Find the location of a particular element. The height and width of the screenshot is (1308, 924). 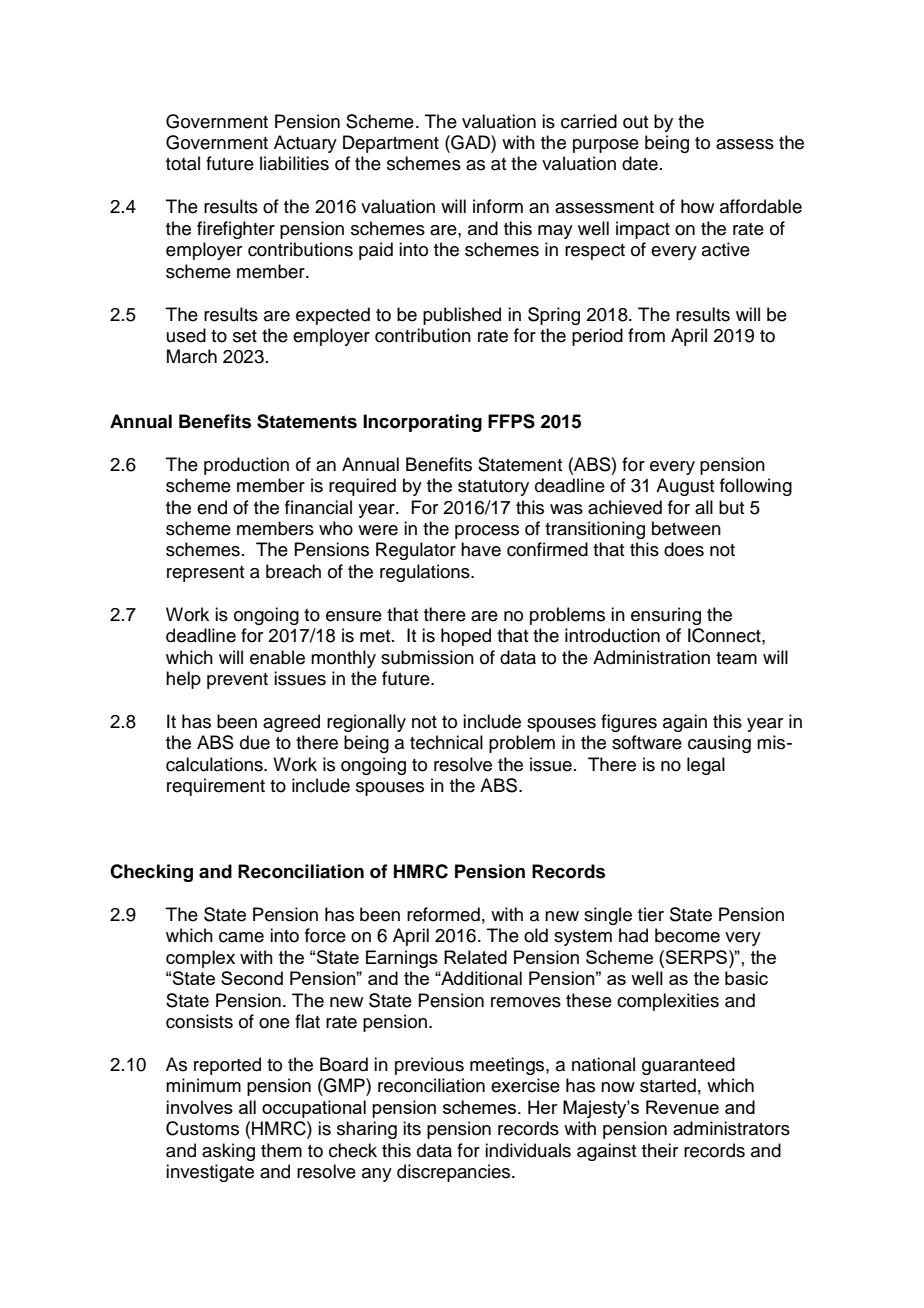

inform is located at coordinates (498, 206).
